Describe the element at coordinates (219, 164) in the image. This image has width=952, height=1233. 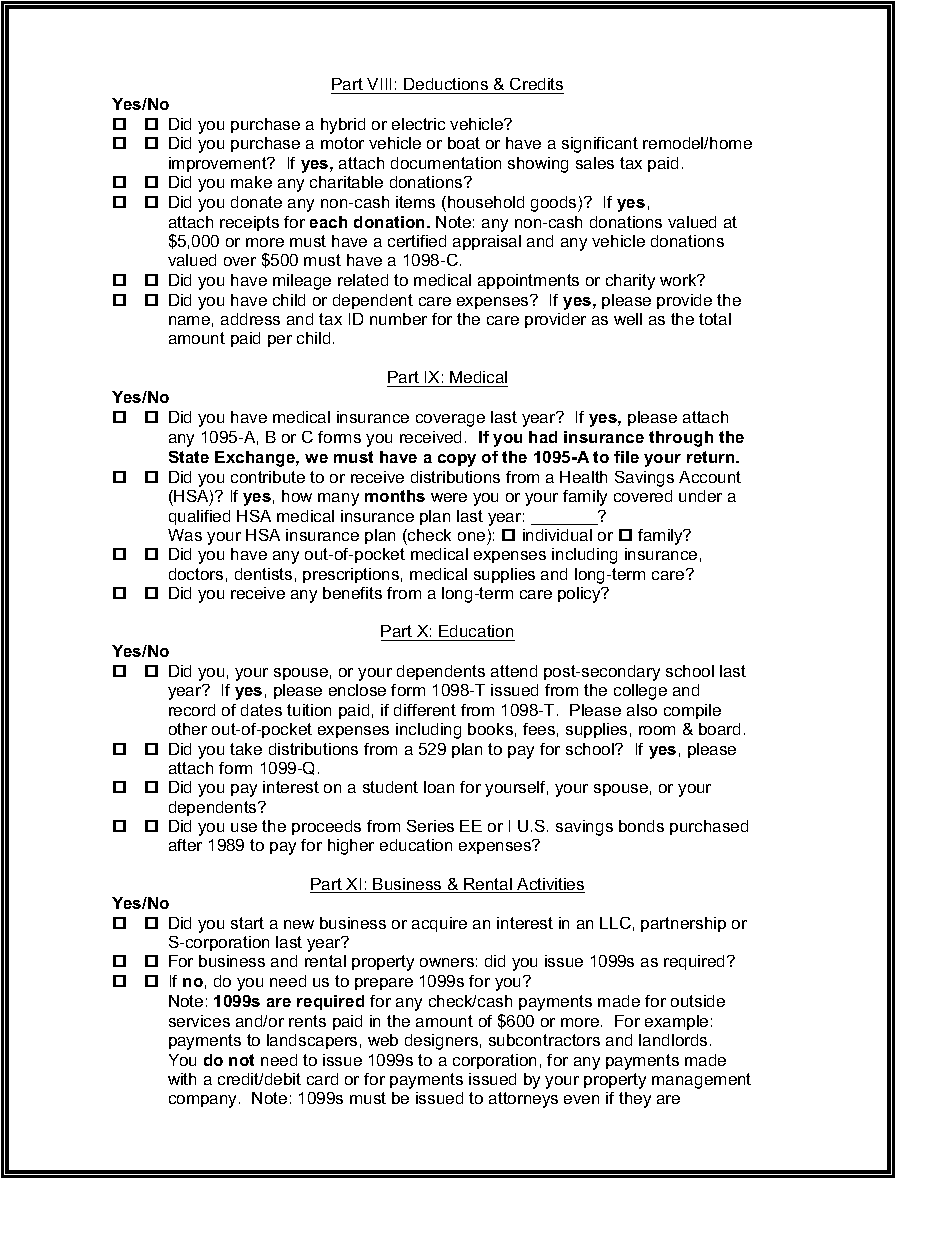
I see `improvement` at that location.
